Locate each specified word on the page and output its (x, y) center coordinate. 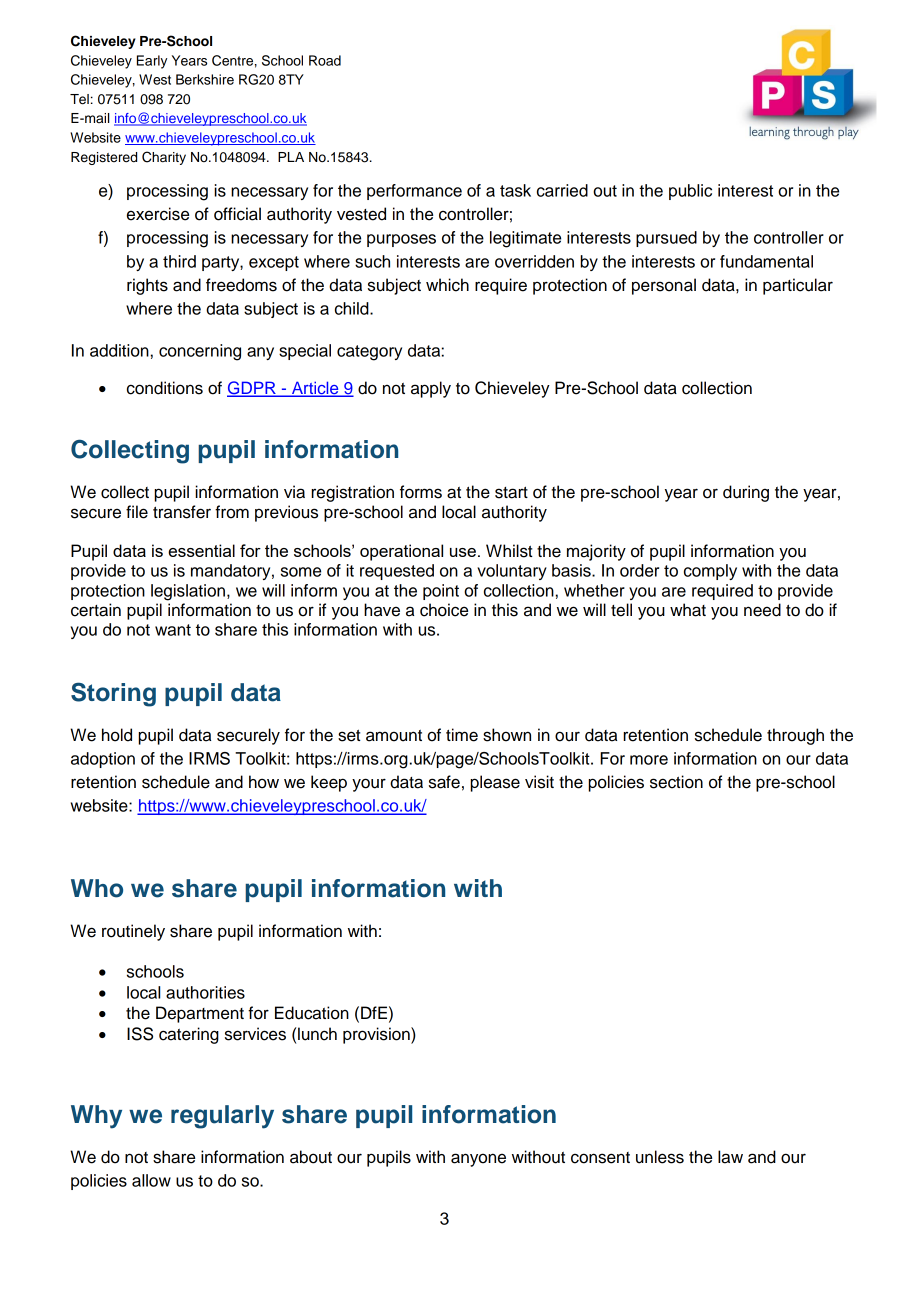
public (690, 192)
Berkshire (205, 79)
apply (431, 389)
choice (444, 610)
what (688, 610)
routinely (133, 932)
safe (444, 782)
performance (414, 192)
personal (664, 286)
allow (151, 1180)
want (173, 630)
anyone (478, 1160)
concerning (200, 352)
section (676, 782)
